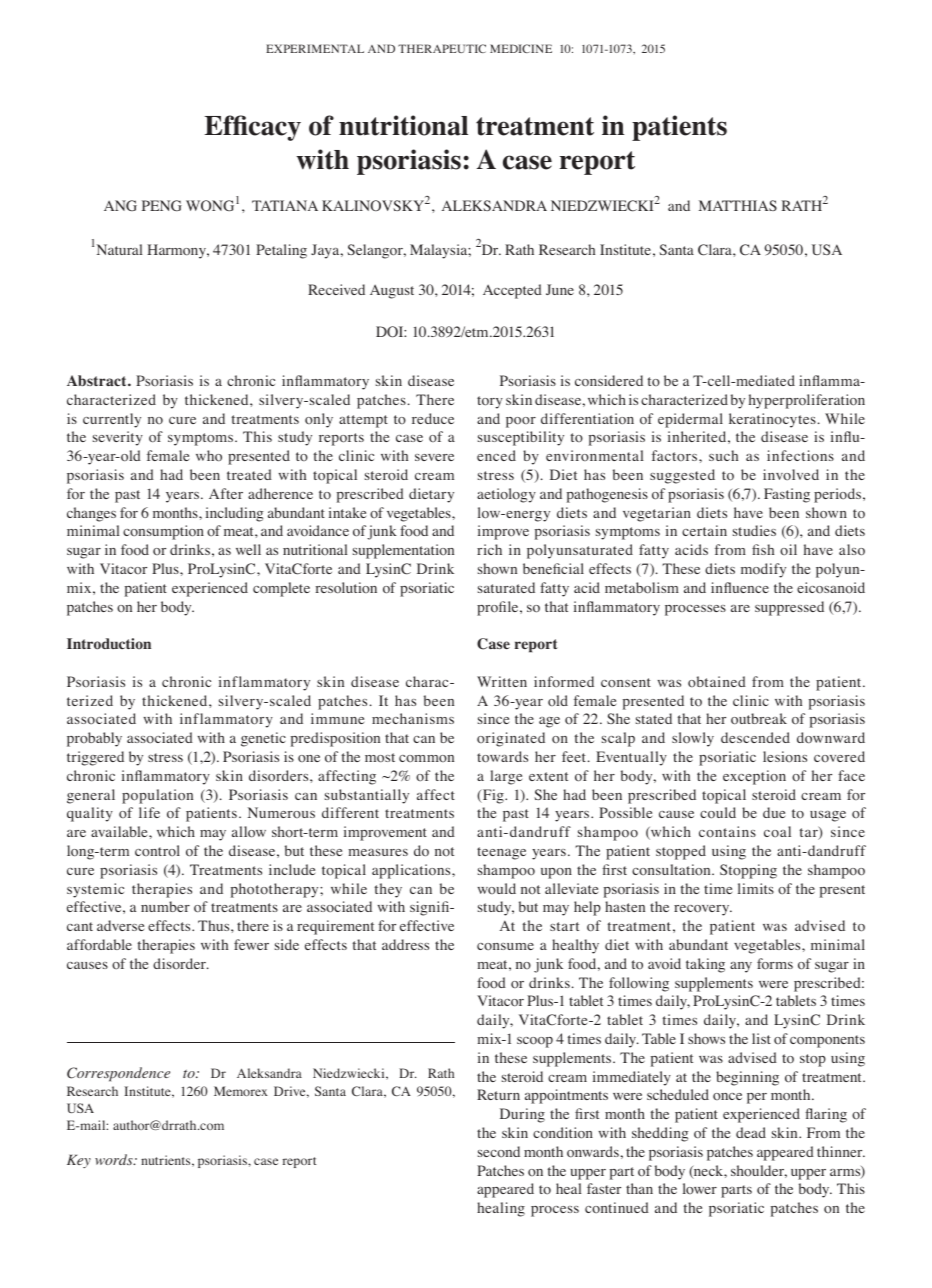  What do you see at coordinates (751, 1132) in the screenshot?
I see `dead` at bounding box center [751, 1132].
